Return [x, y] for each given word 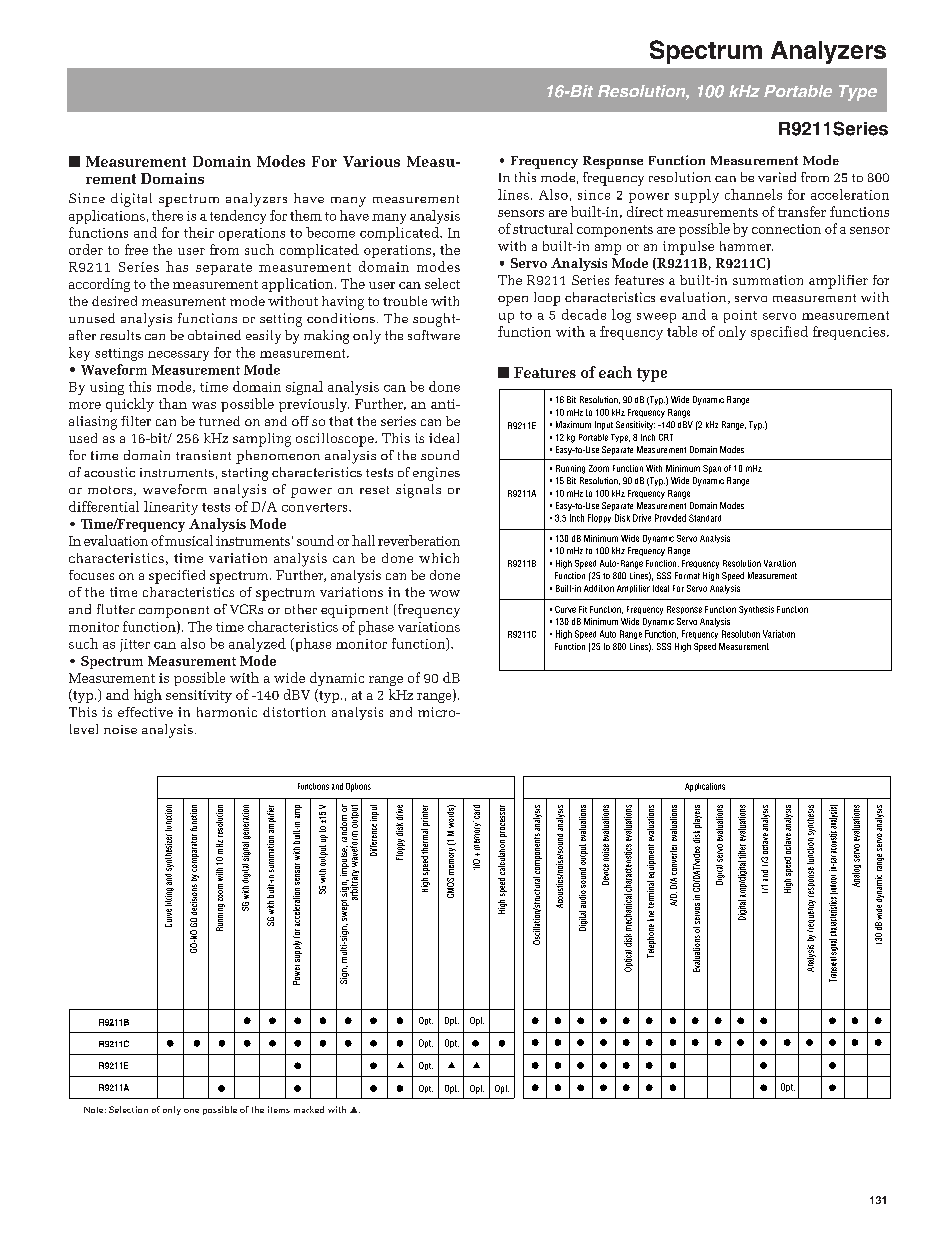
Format [687, 575]
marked [309, 1109]
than [173, 403]
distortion [294, 712]
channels [753, 194]
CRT [666, 437]
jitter [135, 645]
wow [444, 593]
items [279, 1109]
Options [358, 787]
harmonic [227, 712]
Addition [599, 588]
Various [371, 161]
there [167, 215]
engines [436, 474]
